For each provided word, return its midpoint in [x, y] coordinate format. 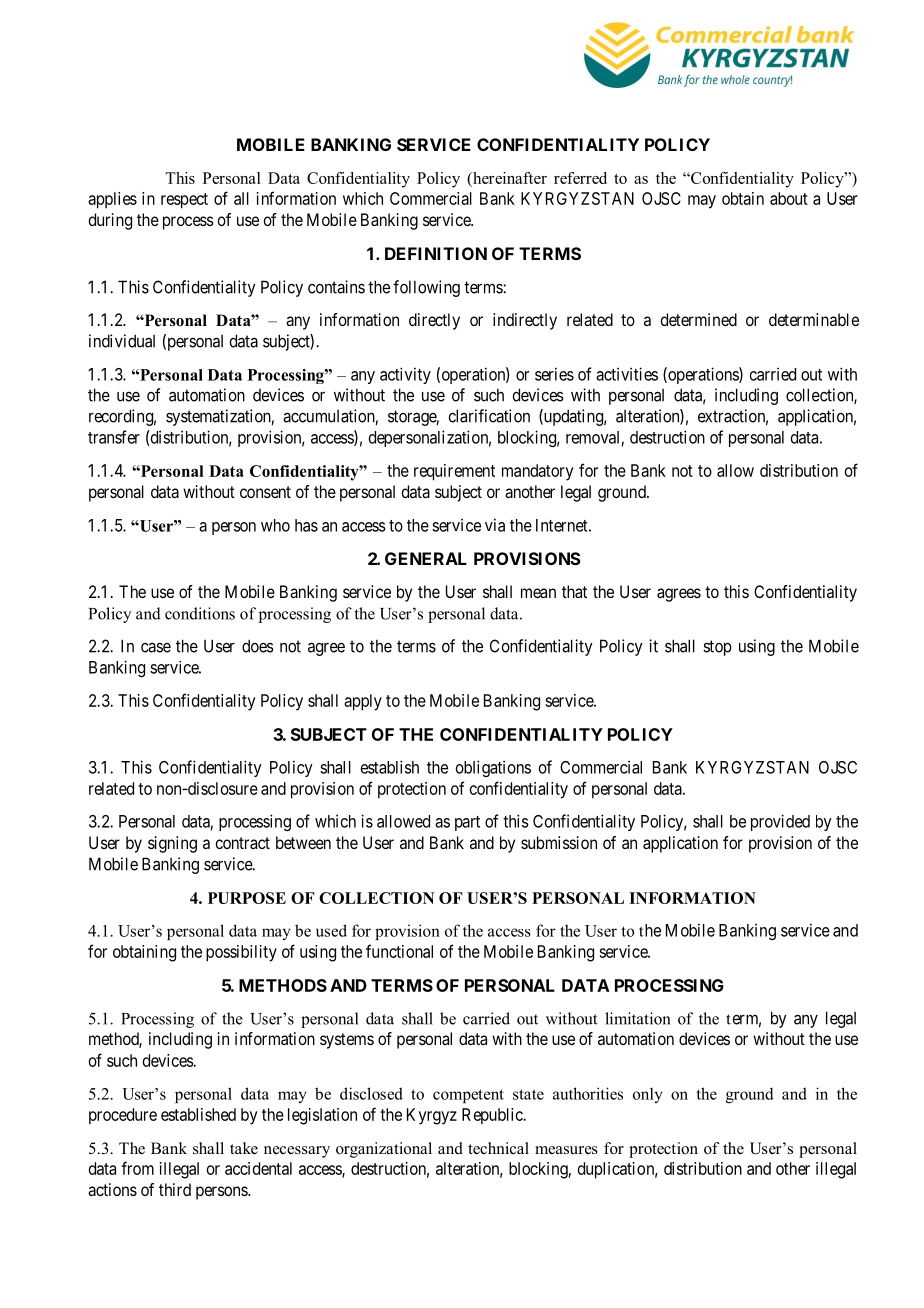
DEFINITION [436, 253]
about [789, 198]
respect [184, 201]
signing [172, 844]
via [495, 525]
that [574, 591]
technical [498, 1148]
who [275, 525]
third [175, 1189]
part [467, 823]
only [648, 1095]
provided [780, 822]
